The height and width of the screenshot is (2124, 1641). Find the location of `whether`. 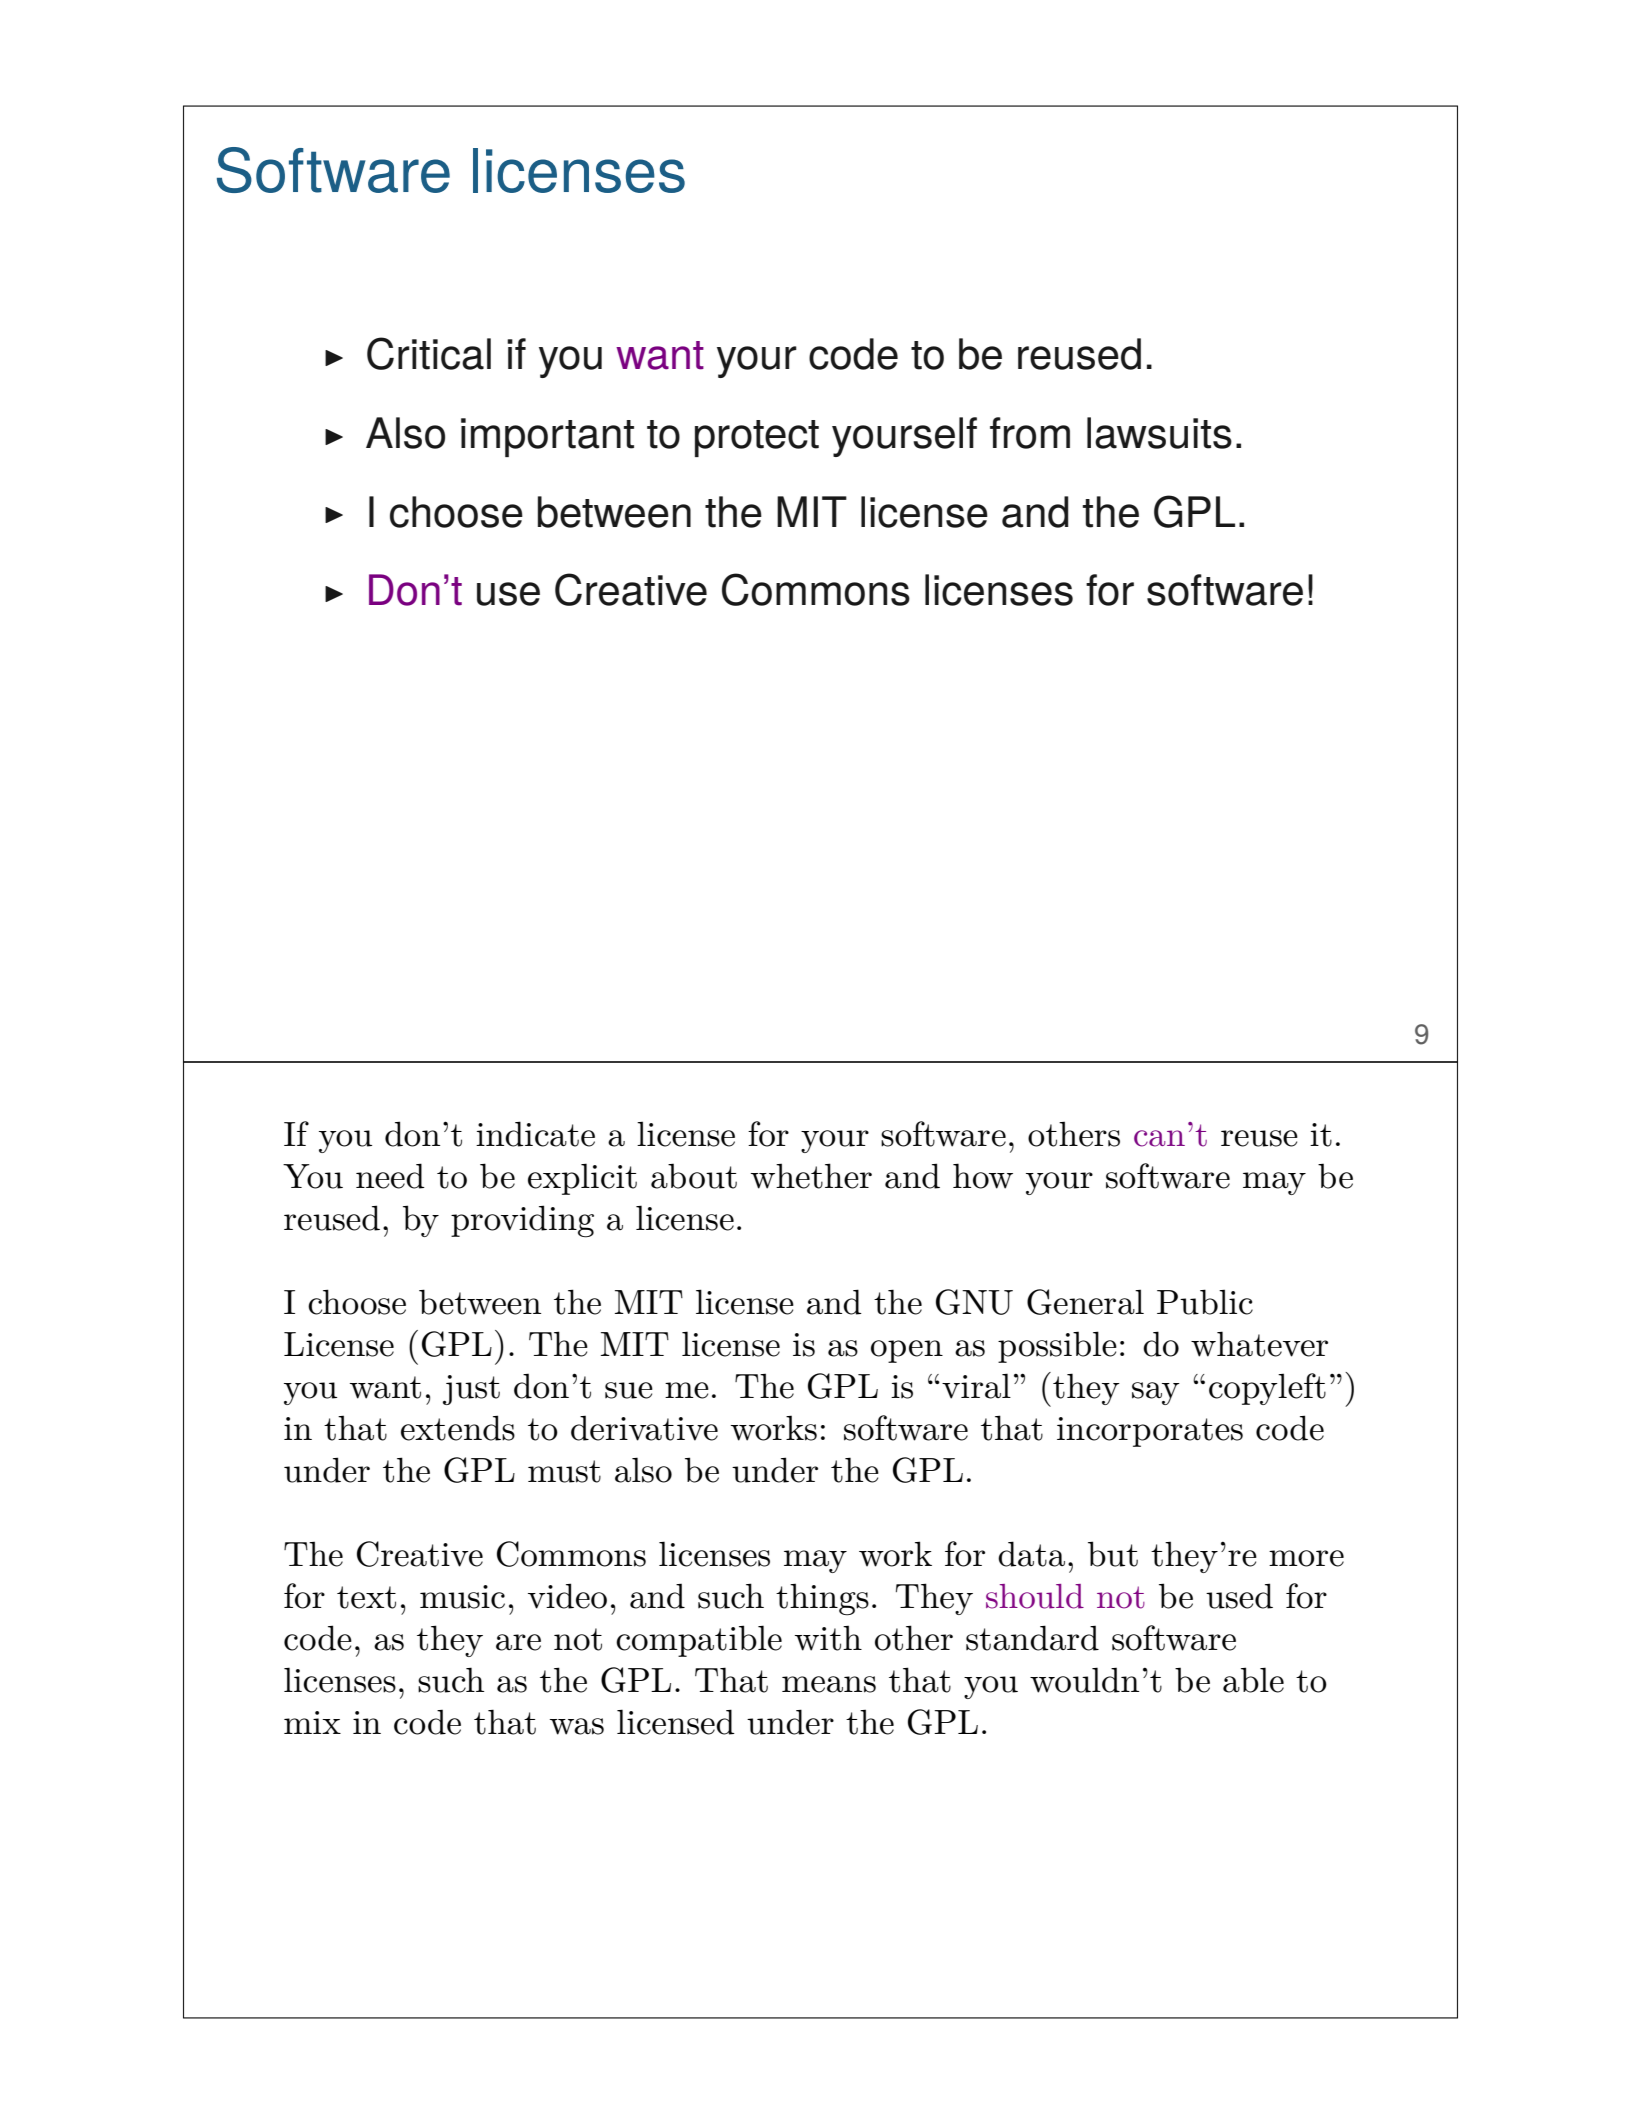

whether is located at coordinates (811, 1176).
